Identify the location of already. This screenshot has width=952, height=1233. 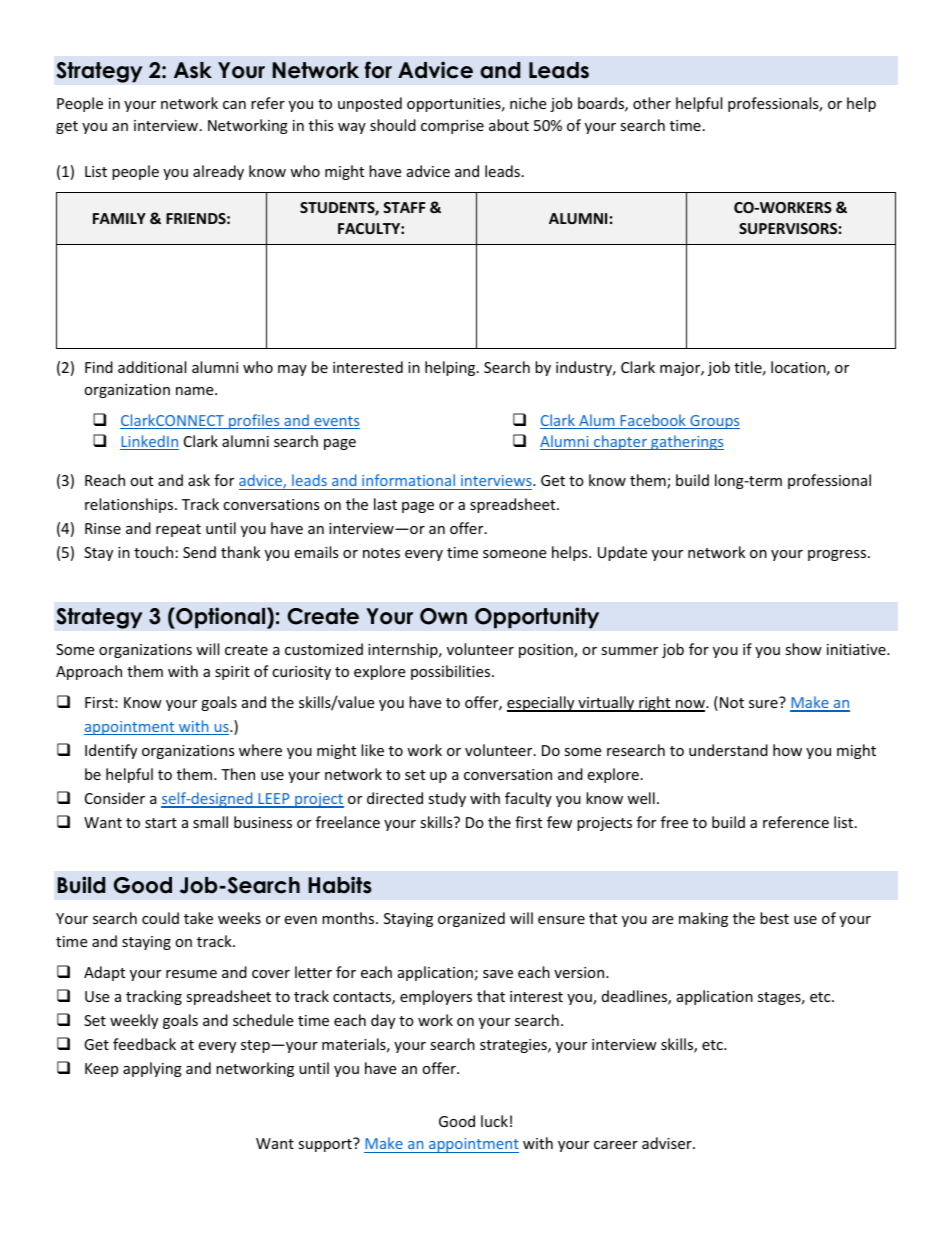
(218, 172).
